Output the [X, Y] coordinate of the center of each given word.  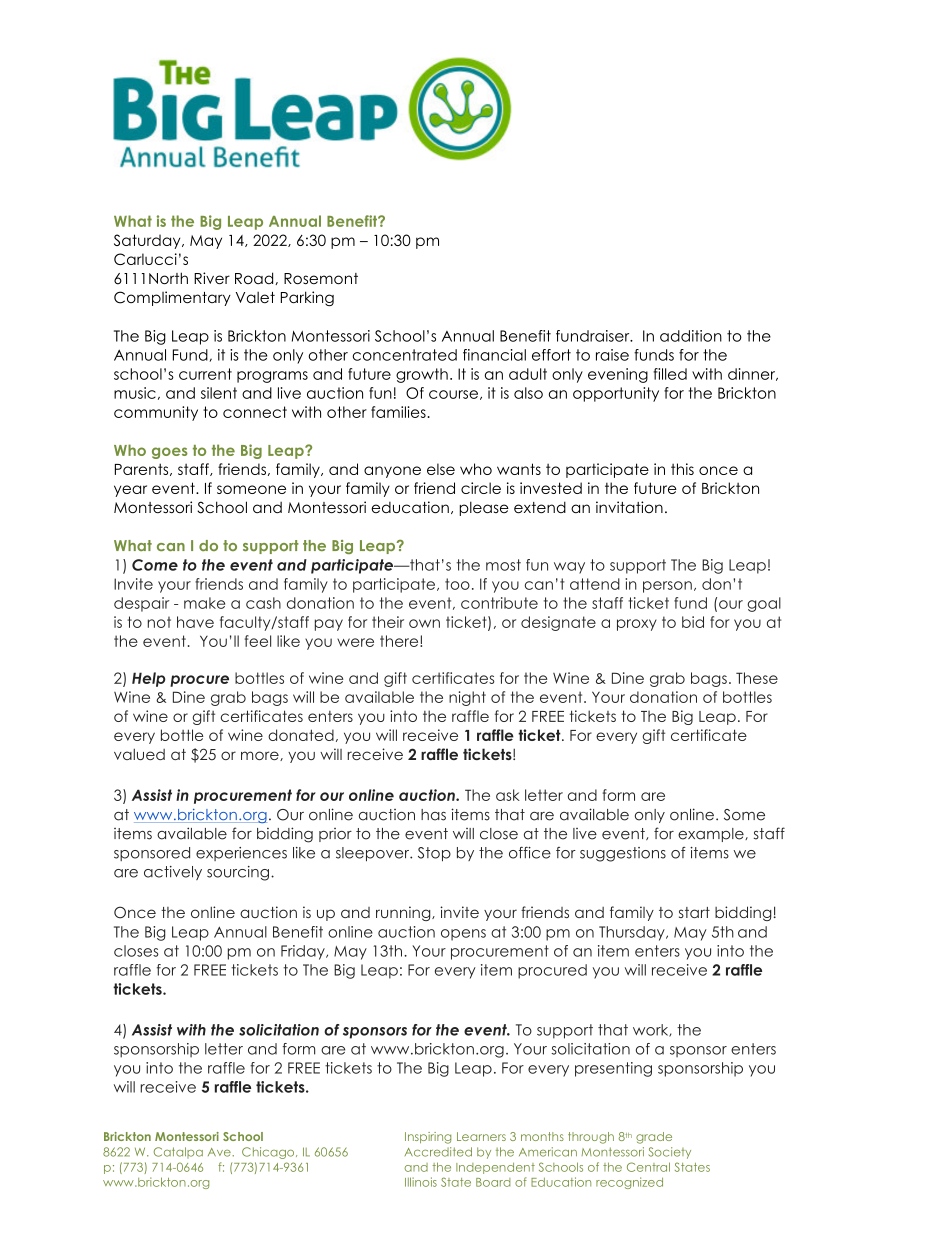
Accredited [438, 1152]
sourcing [238, 873]
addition [691, 336]
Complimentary [172, 298]
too [457, 584]
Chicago [269, 1153]
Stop [434, 854]
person [667, 587]
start [694, 912]
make [204, 603]
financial [494, 355]
